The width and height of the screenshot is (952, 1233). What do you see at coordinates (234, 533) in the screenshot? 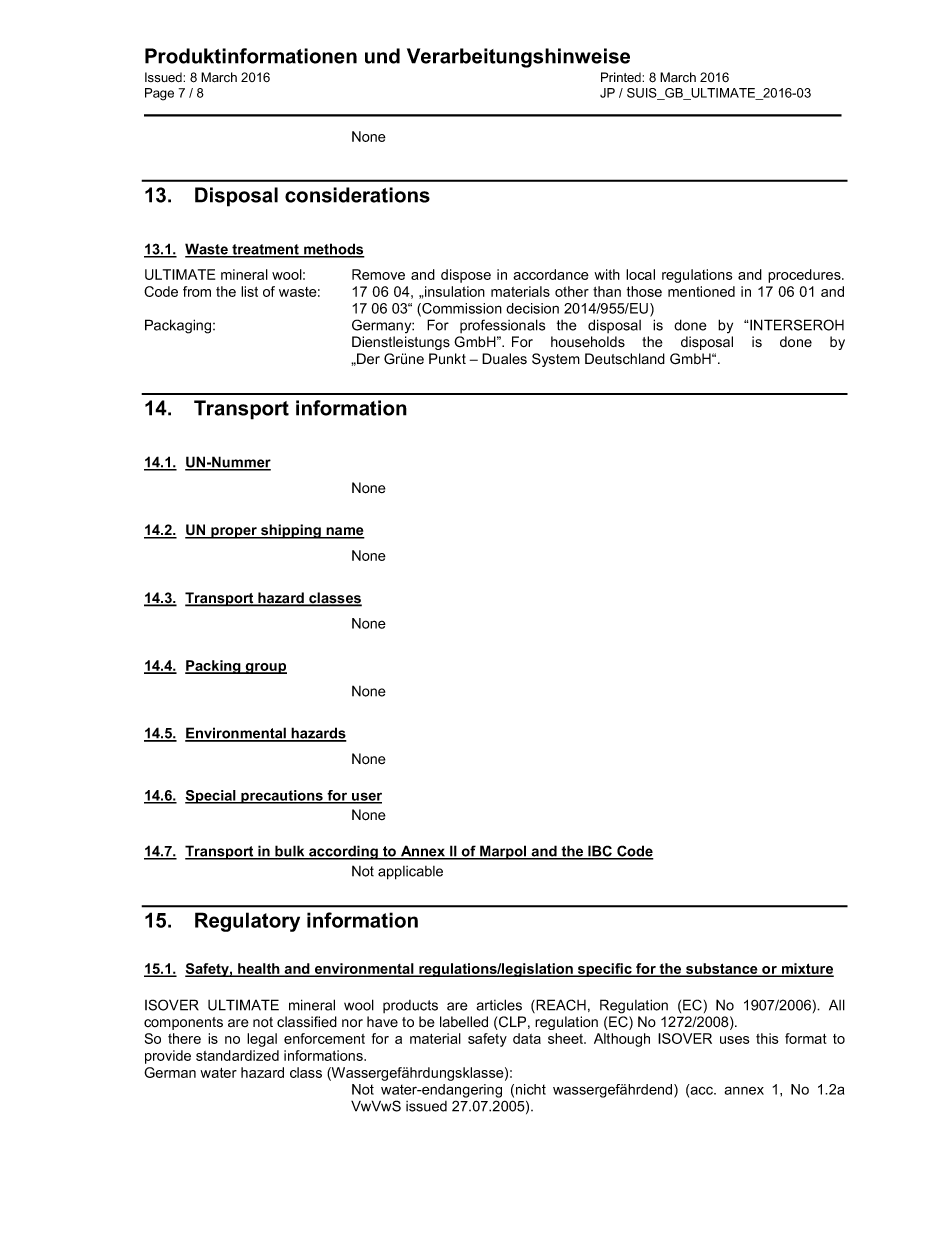
I see `proper` at bounding box center [234, 533].
